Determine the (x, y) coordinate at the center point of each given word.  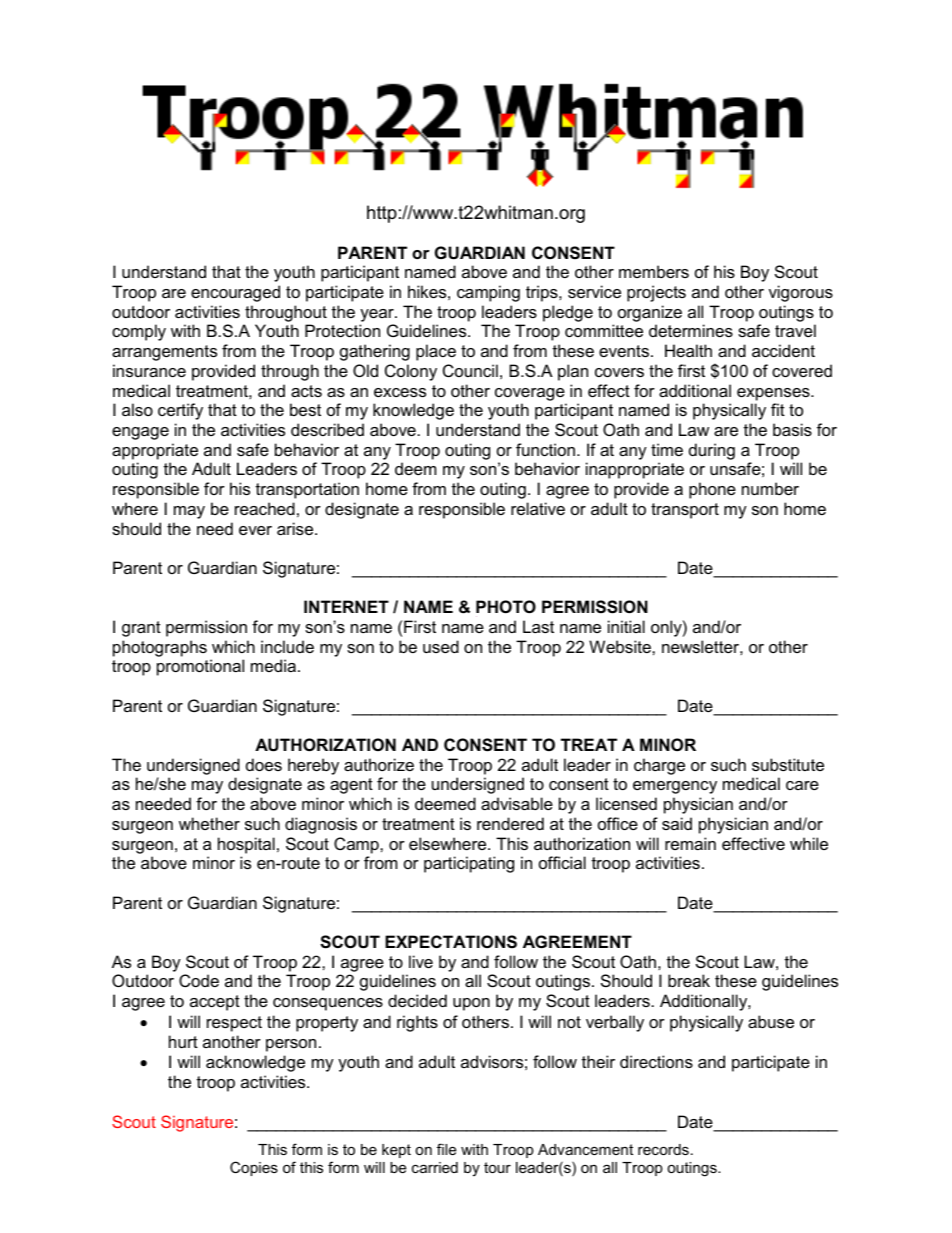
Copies (254, 1168)
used (441, 646)
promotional (200, 667)
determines (691, 330)
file (446, 1149)
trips (543, 293)
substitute (788, 764)
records (663, 1149)
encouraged (235, 293)
